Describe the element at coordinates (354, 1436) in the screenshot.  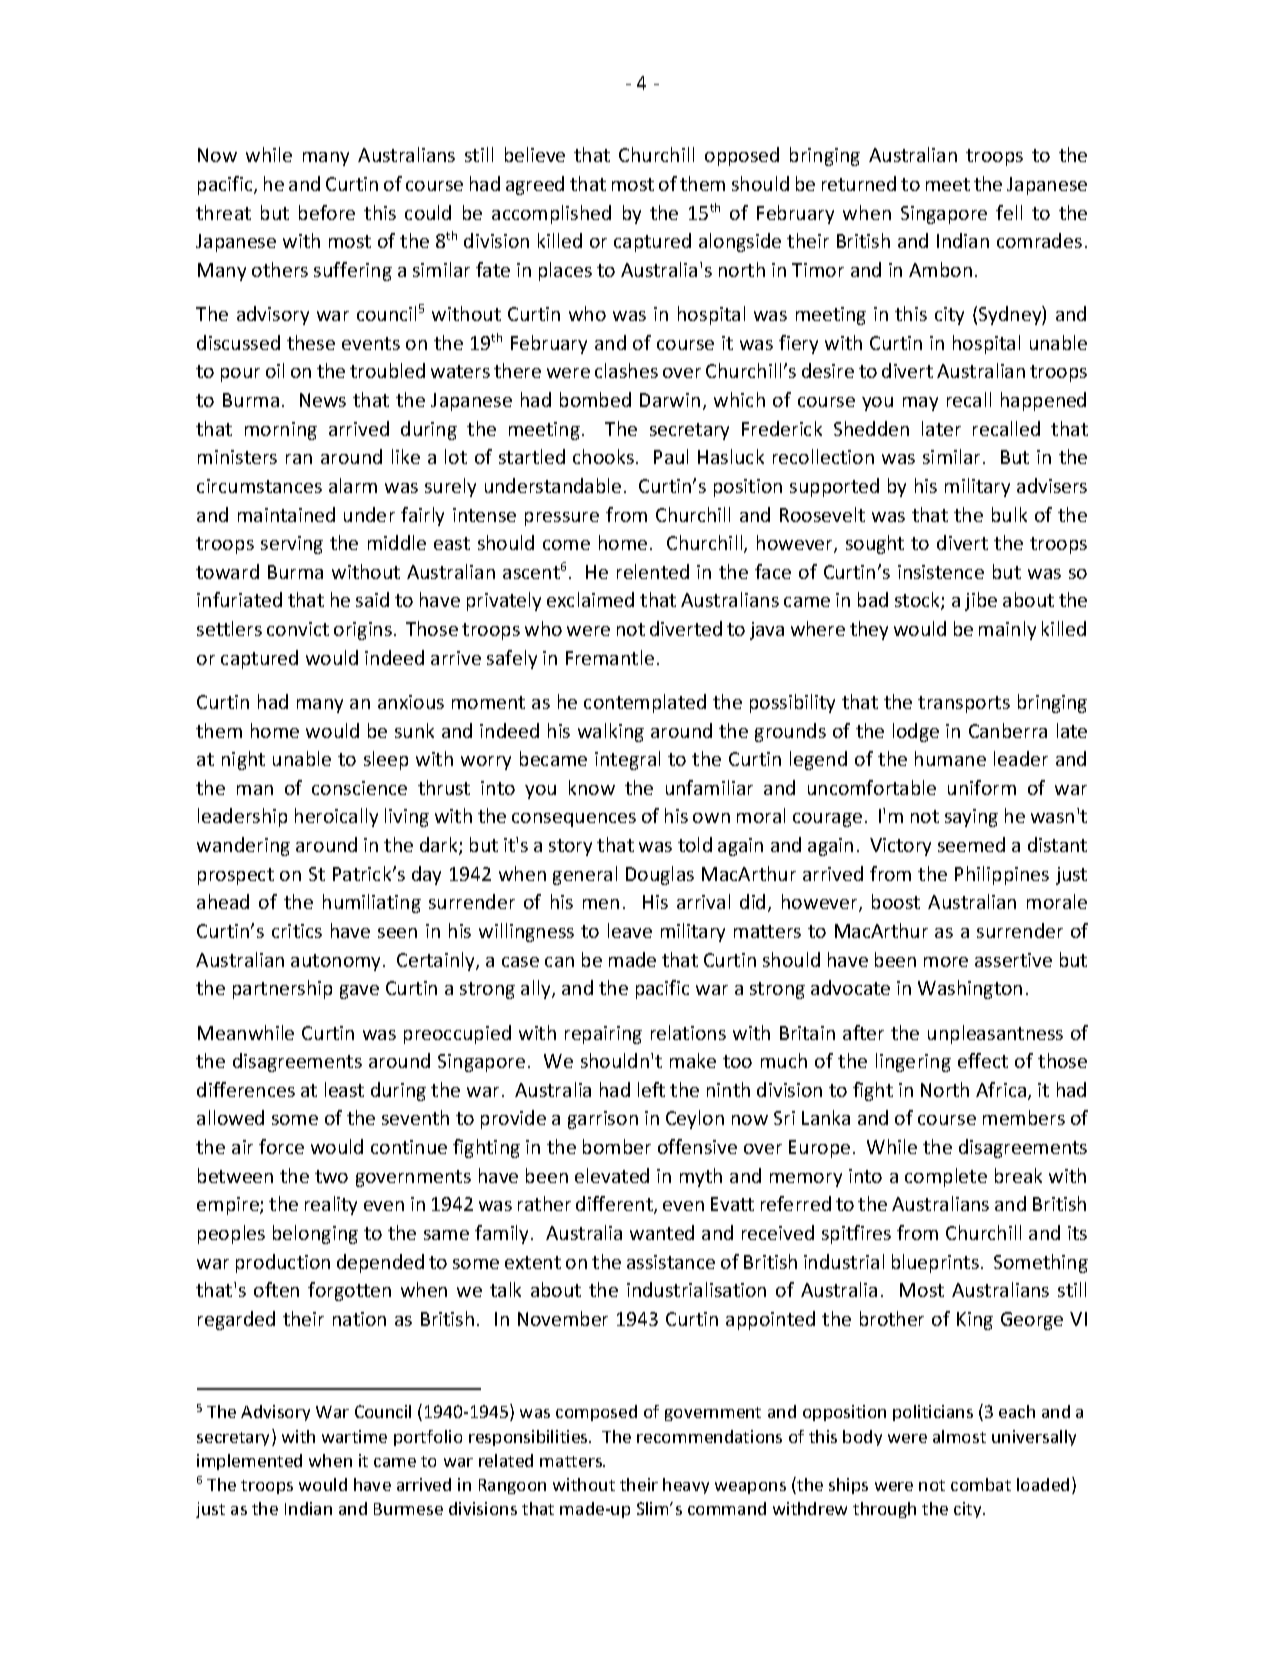
I see `wartime` at that location.
